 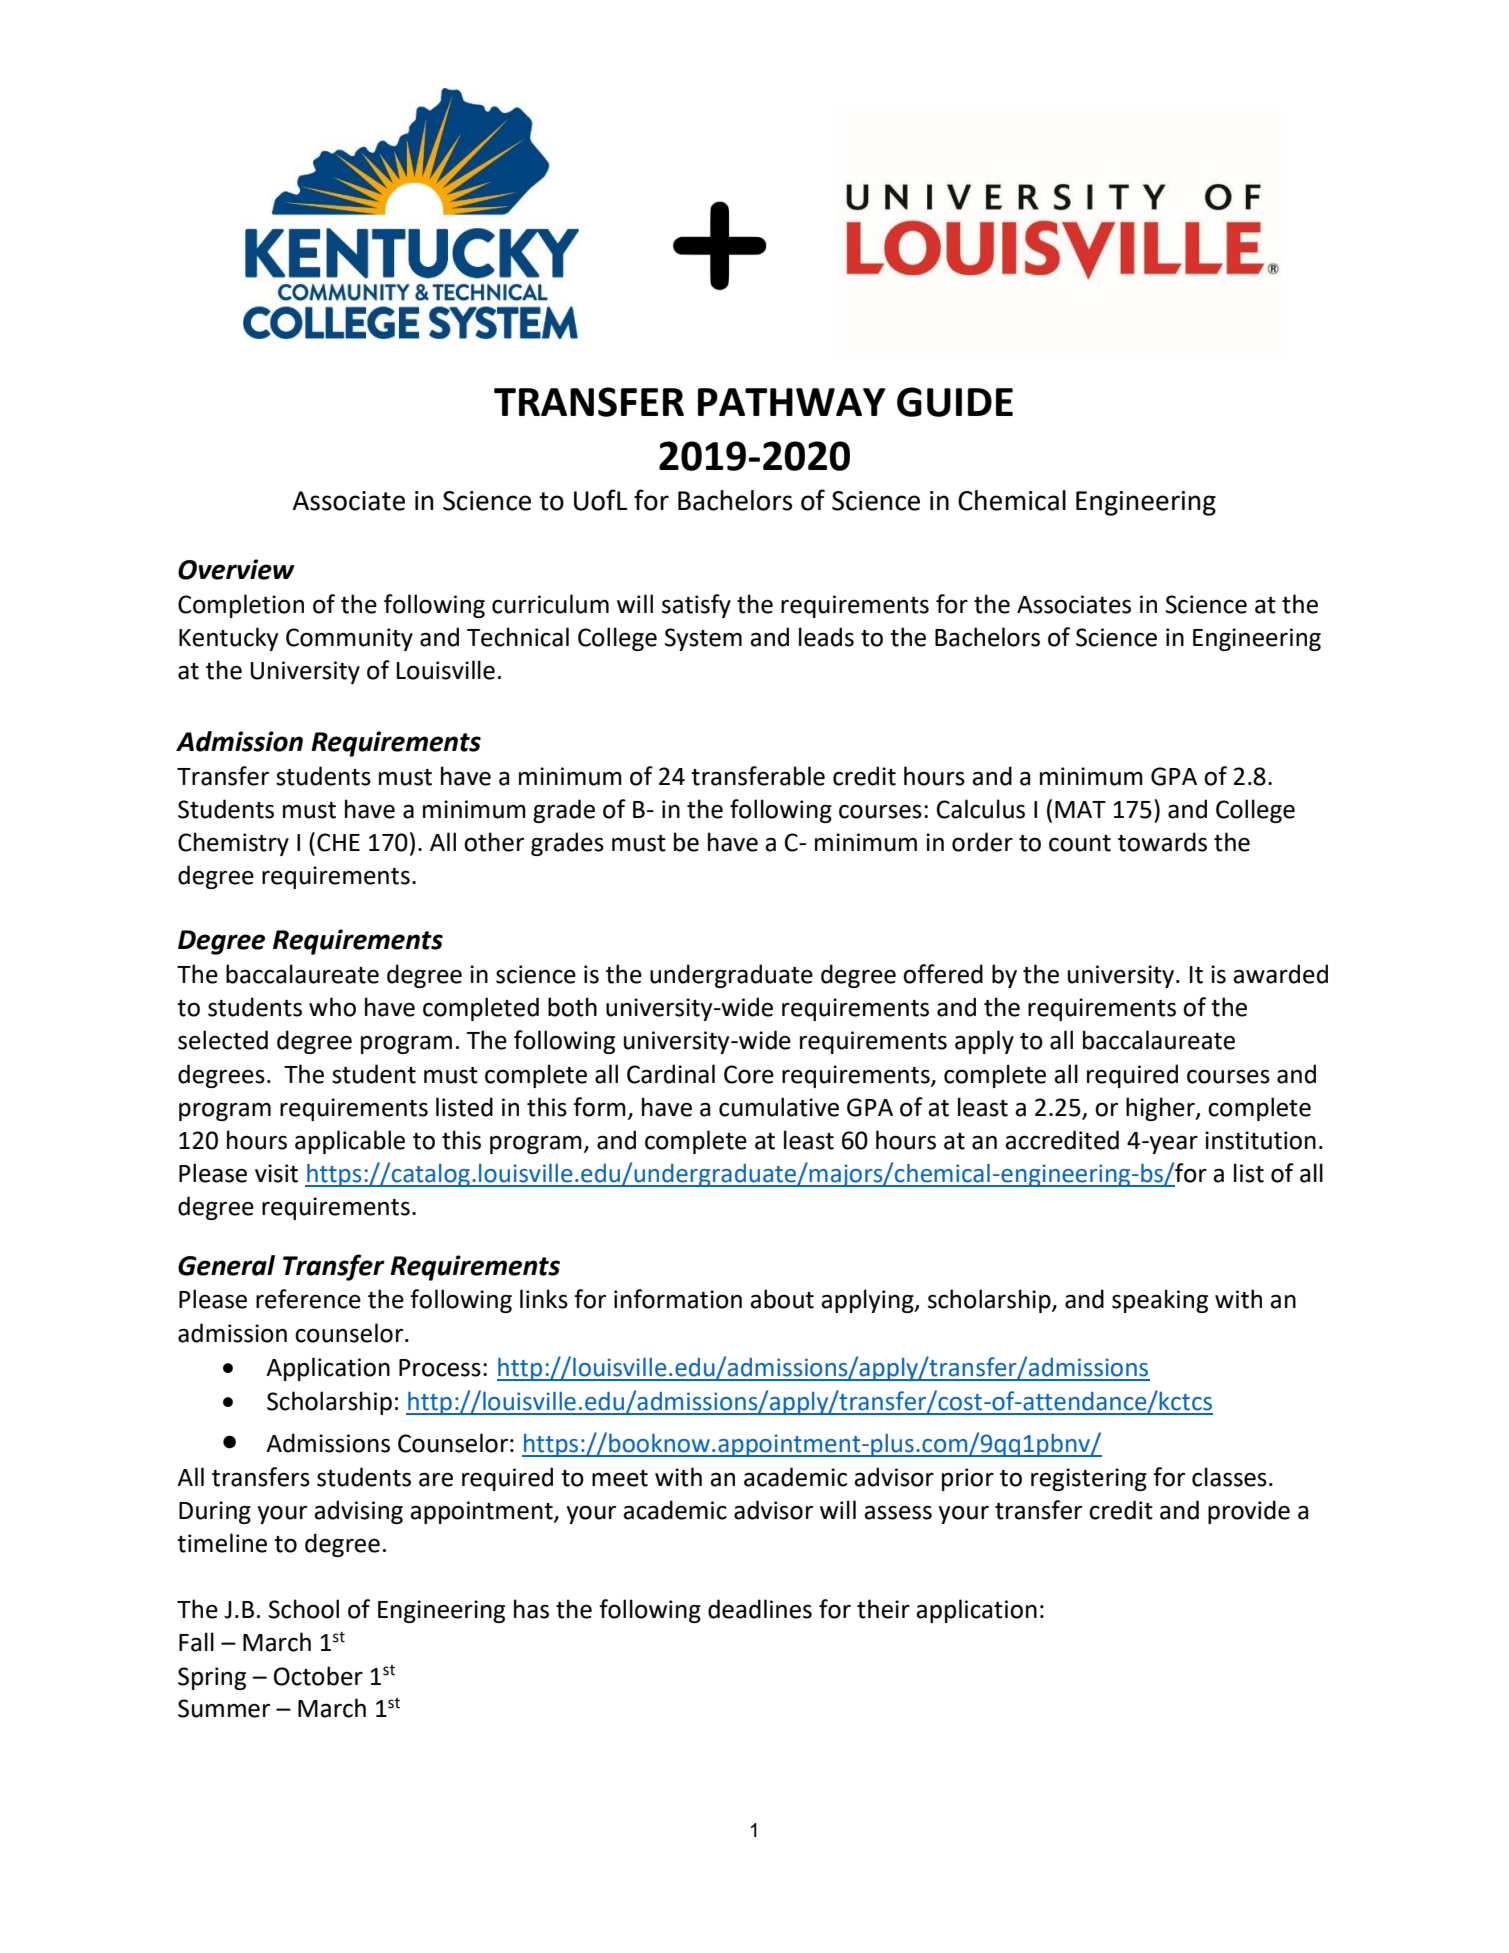 What do you see at coordinates (236, 569) in the screenshot?
I see `Overview` at bounding box center [236, 569].
